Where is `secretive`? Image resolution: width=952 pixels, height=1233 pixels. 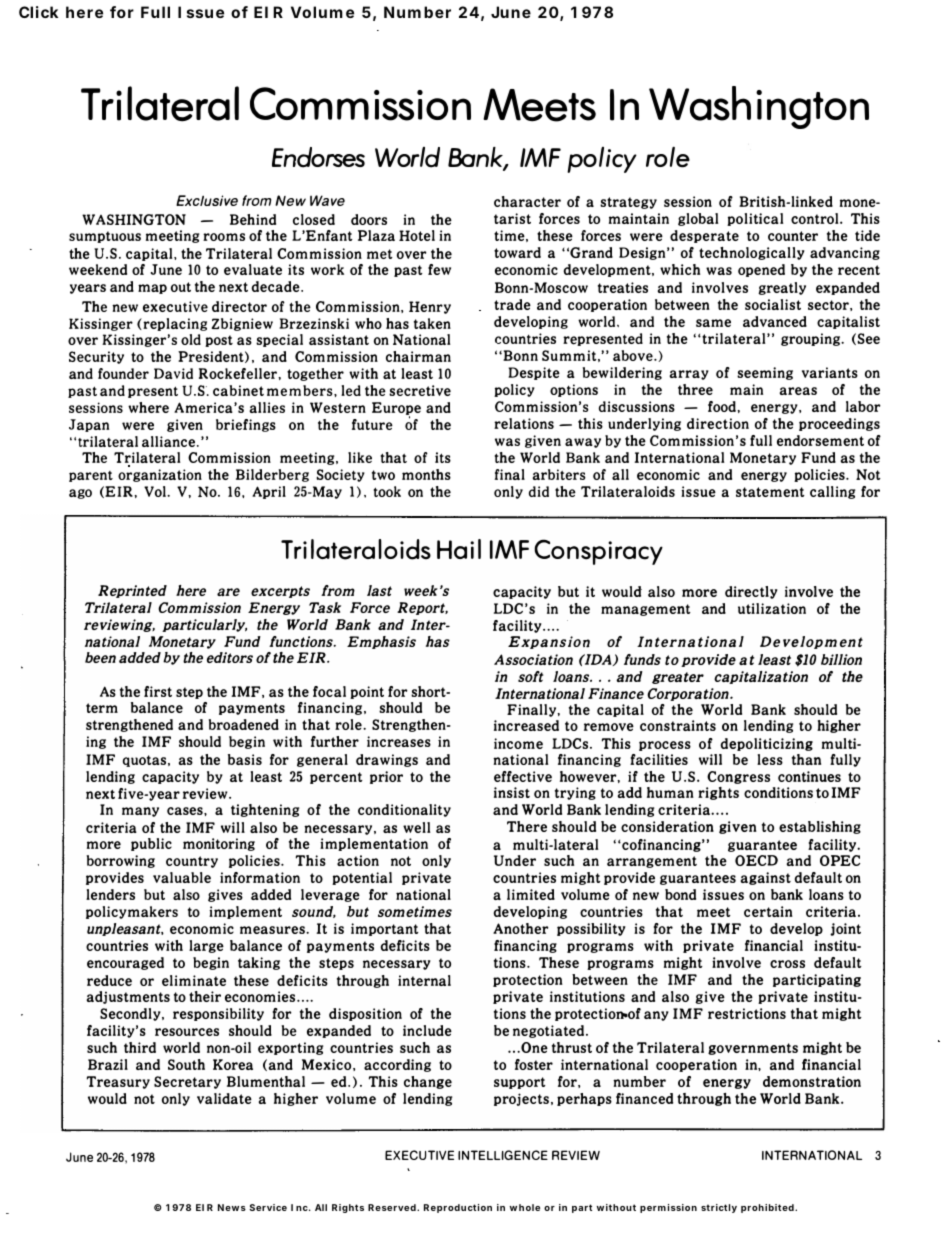 secretive is located at coordinates (420, 390).
